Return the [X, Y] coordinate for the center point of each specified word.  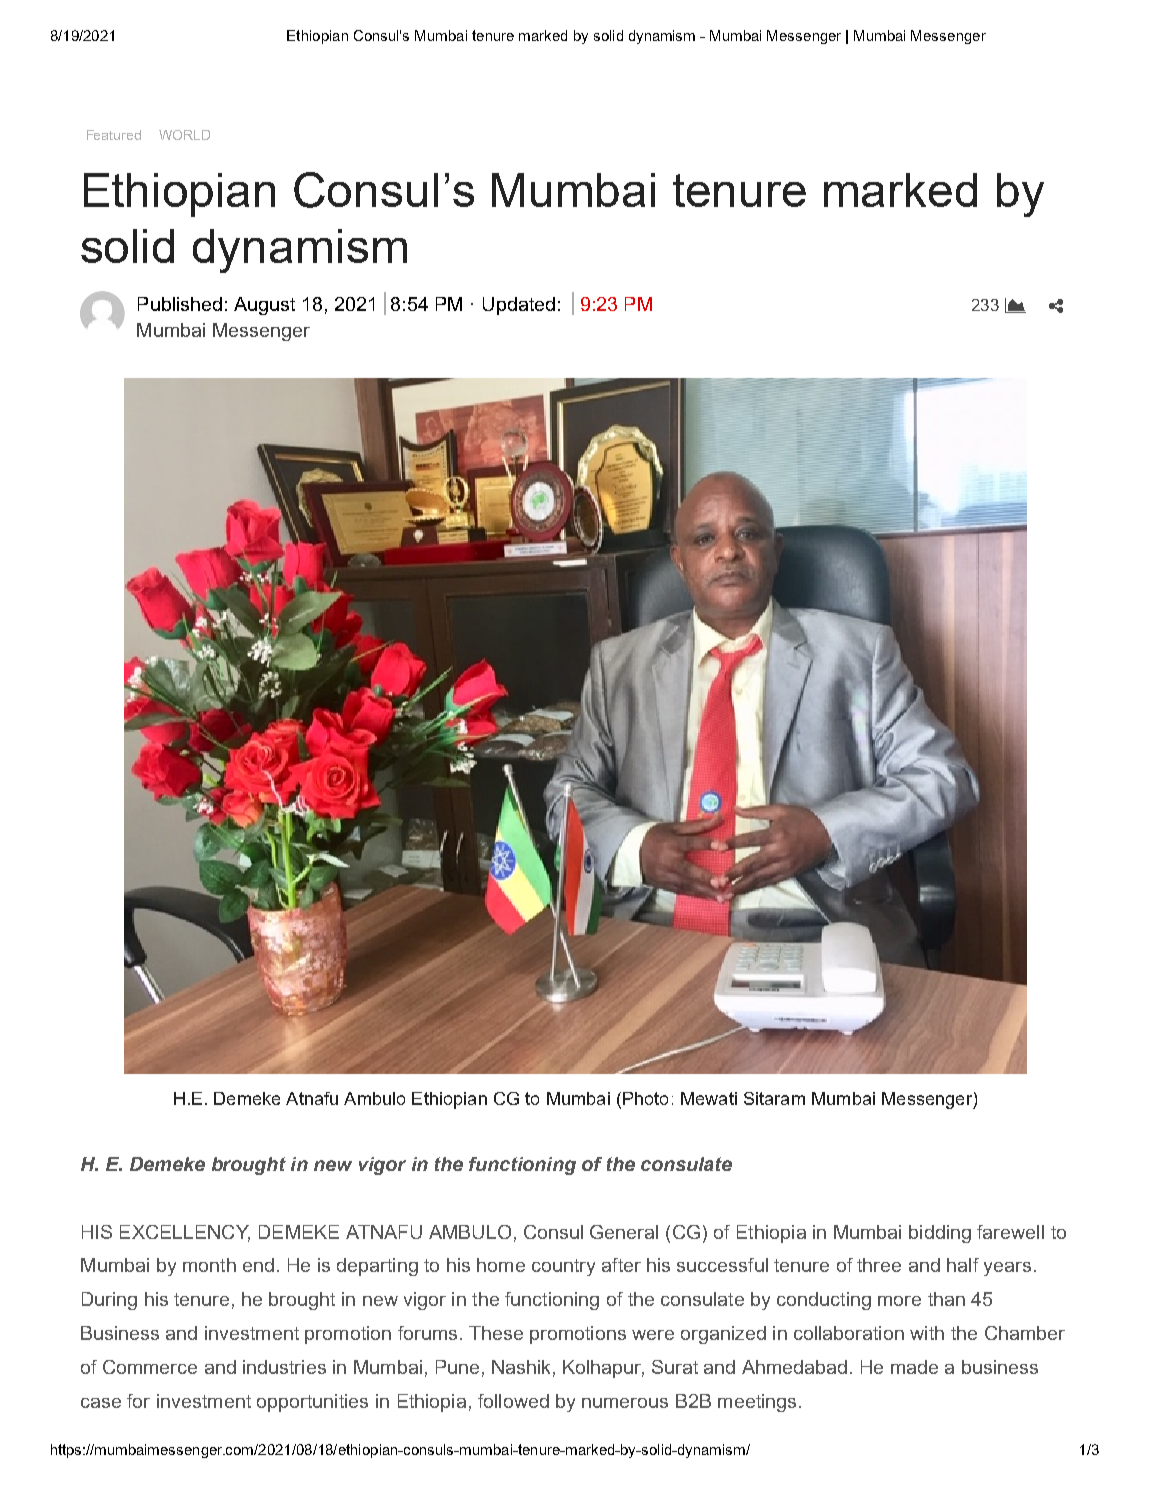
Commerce [150, 1367]
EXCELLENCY [185, 1233]
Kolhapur [603, 1369]
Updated [519, 306]
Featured [114, 135]
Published [180, 304]
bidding [940, 1234]
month [209, 1265]
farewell [1010, 1232]
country [563, 1267]
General [624, 1232]
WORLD [184, 135]
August [264, 306]
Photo [645, 1098]
